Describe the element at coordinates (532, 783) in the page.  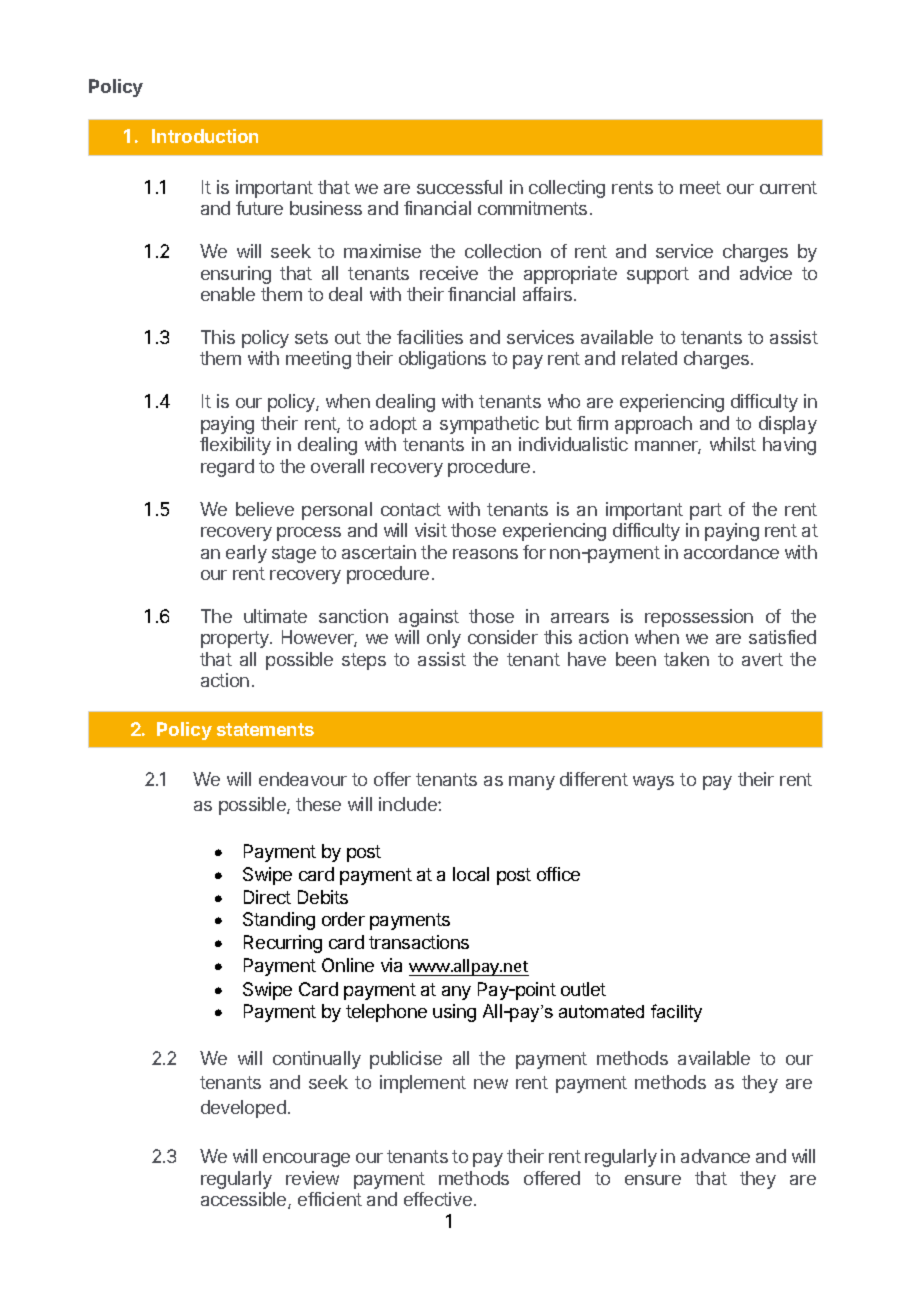
I see `many` at that location.
